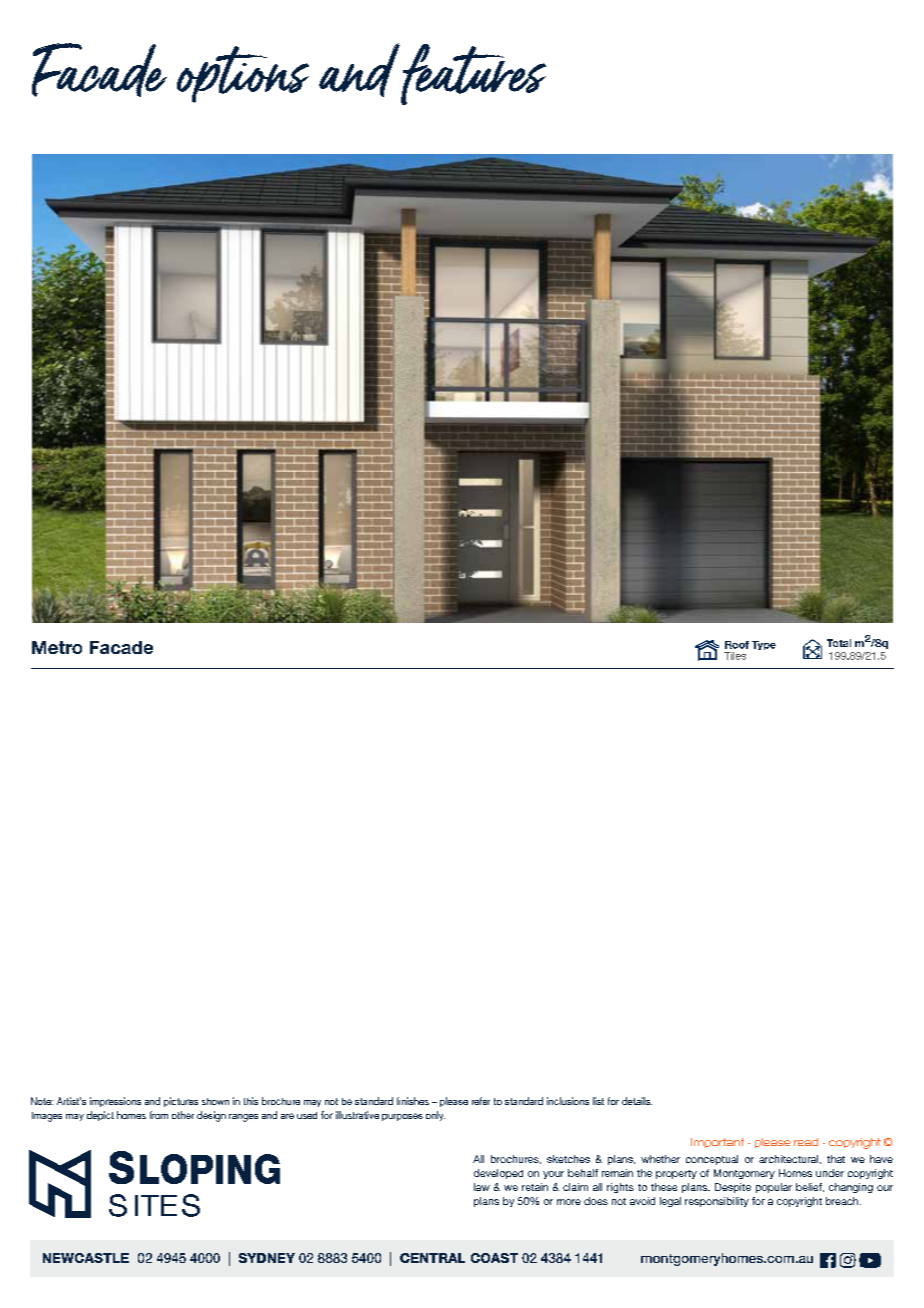 The height and width of the page is (1308, 924). I want to click on details, so click(637, 1101).
